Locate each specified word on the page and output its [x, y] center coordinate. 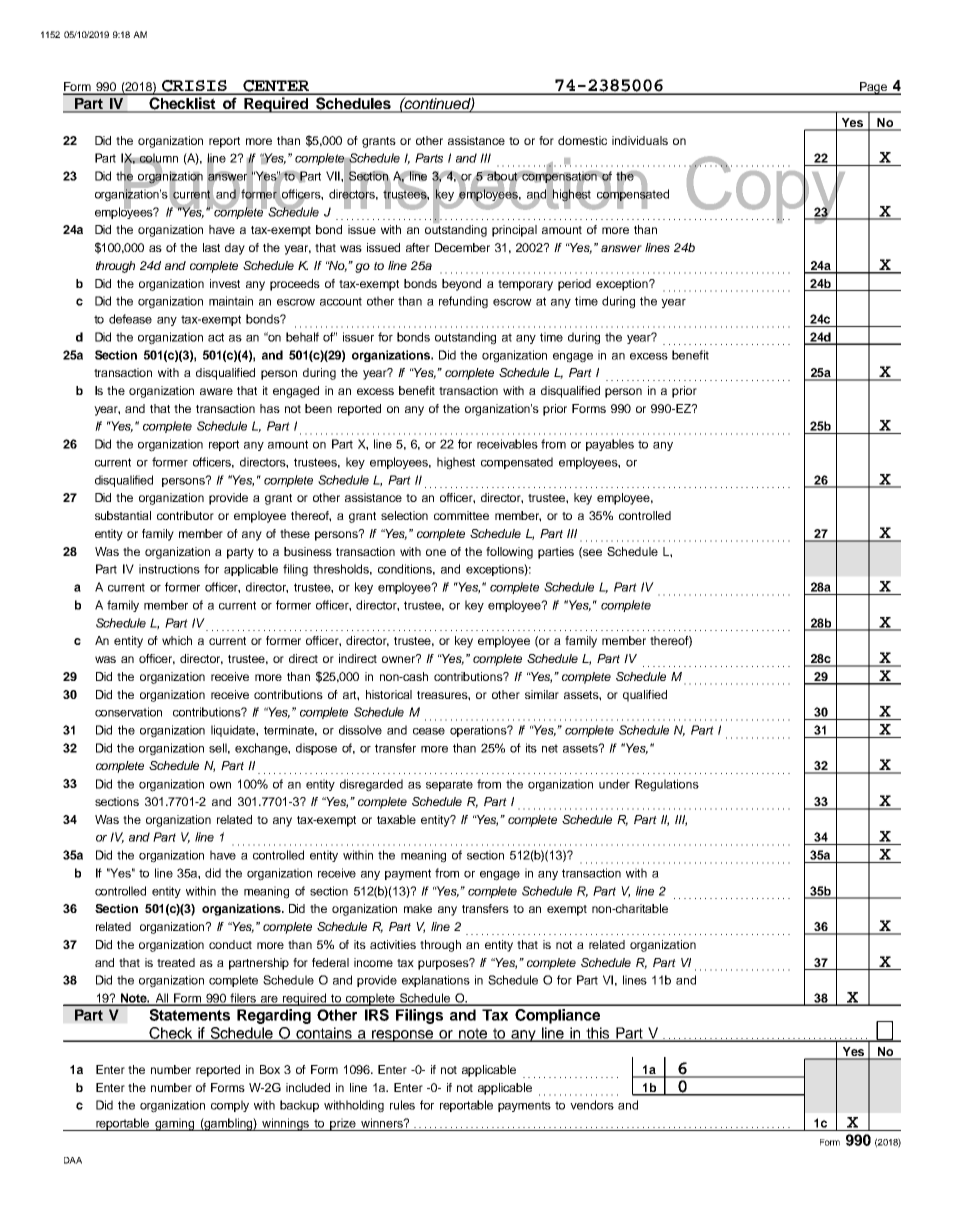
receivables [507, 444]
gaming [175, 1124]
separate [449, 785]
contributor [185, 515]
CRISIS [194, 87]
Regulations [667, 785]
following [509, 553]
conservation [128, 712]
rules [402, 1105]
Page [873, 88]
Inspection [495, 190]
